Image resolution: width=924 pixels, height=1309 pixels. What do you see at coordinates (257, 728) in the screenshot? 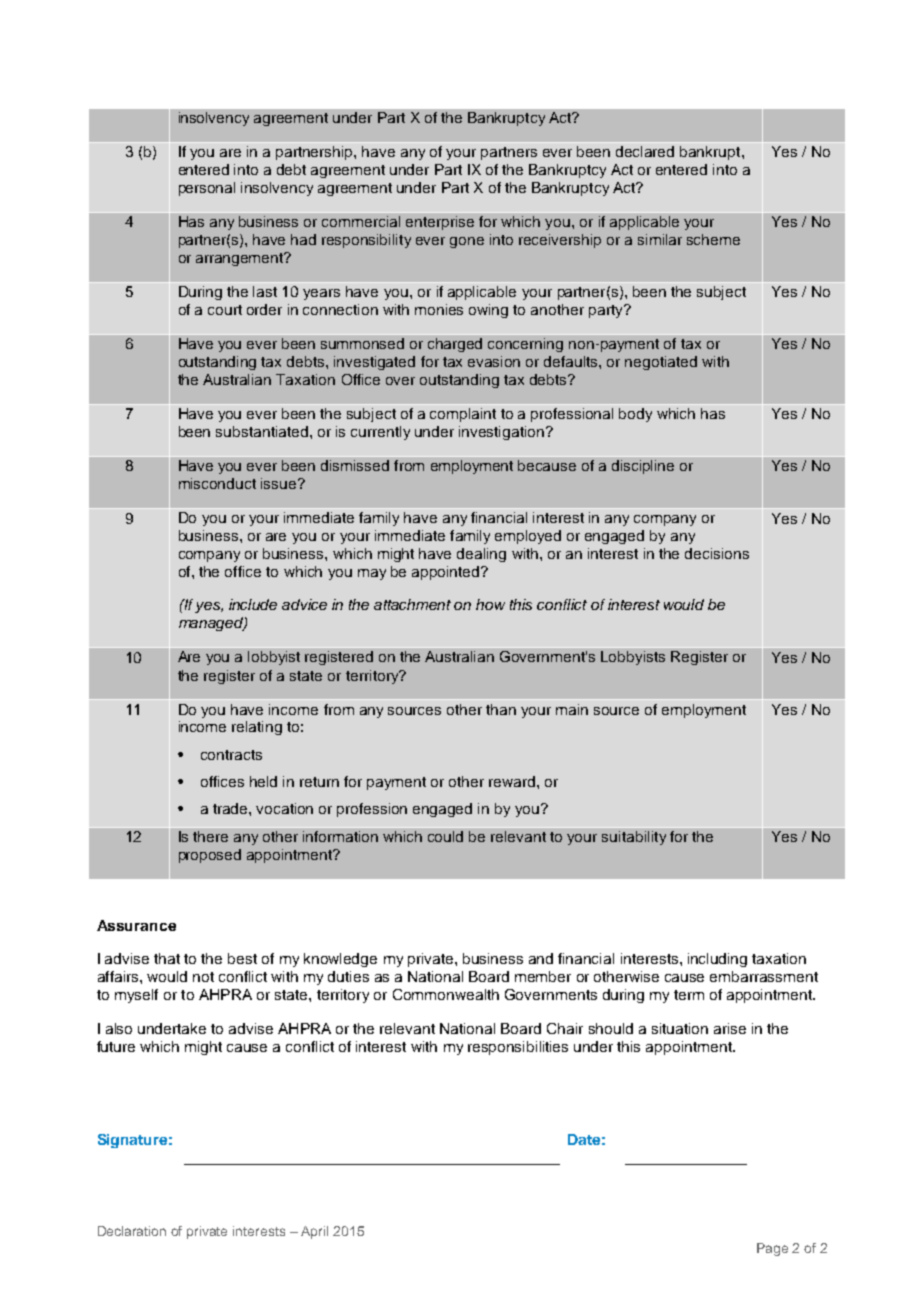
I see `relating` at bounding box center [257, 728].
